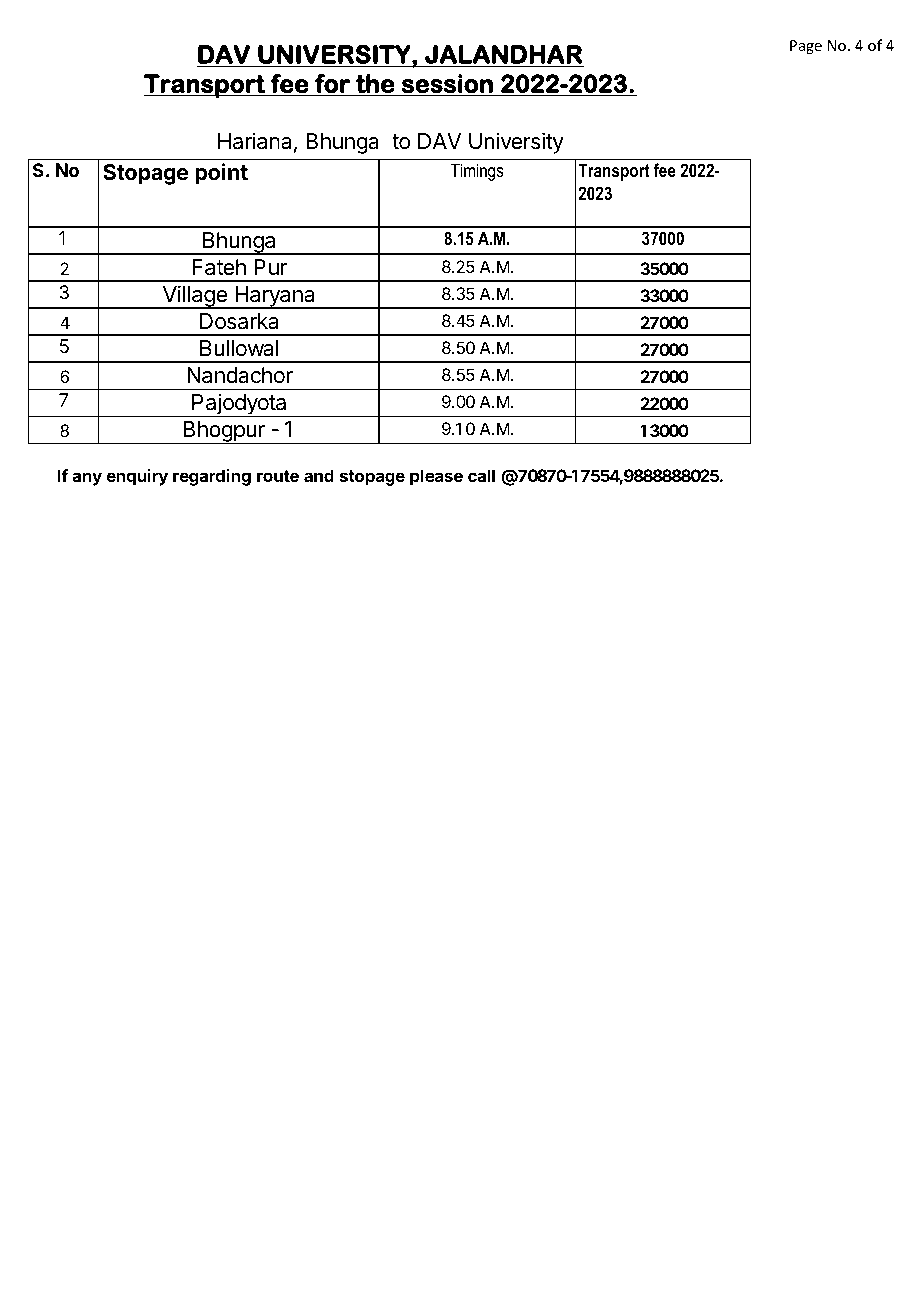  I want to click on route, so click(278, 476).
